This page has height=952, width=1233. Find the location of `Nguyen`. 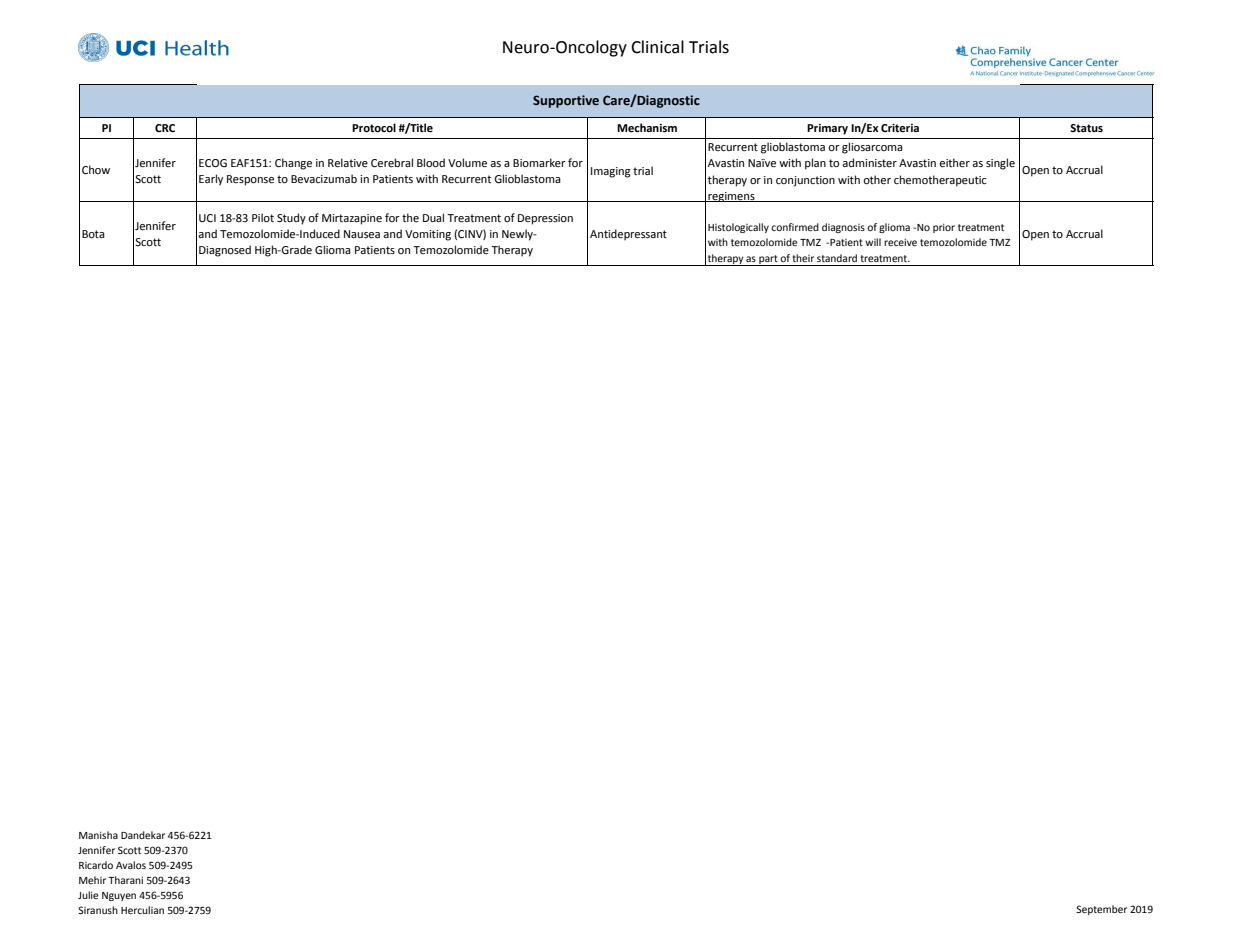

Nguyen is located at coordinates (119, 896).
